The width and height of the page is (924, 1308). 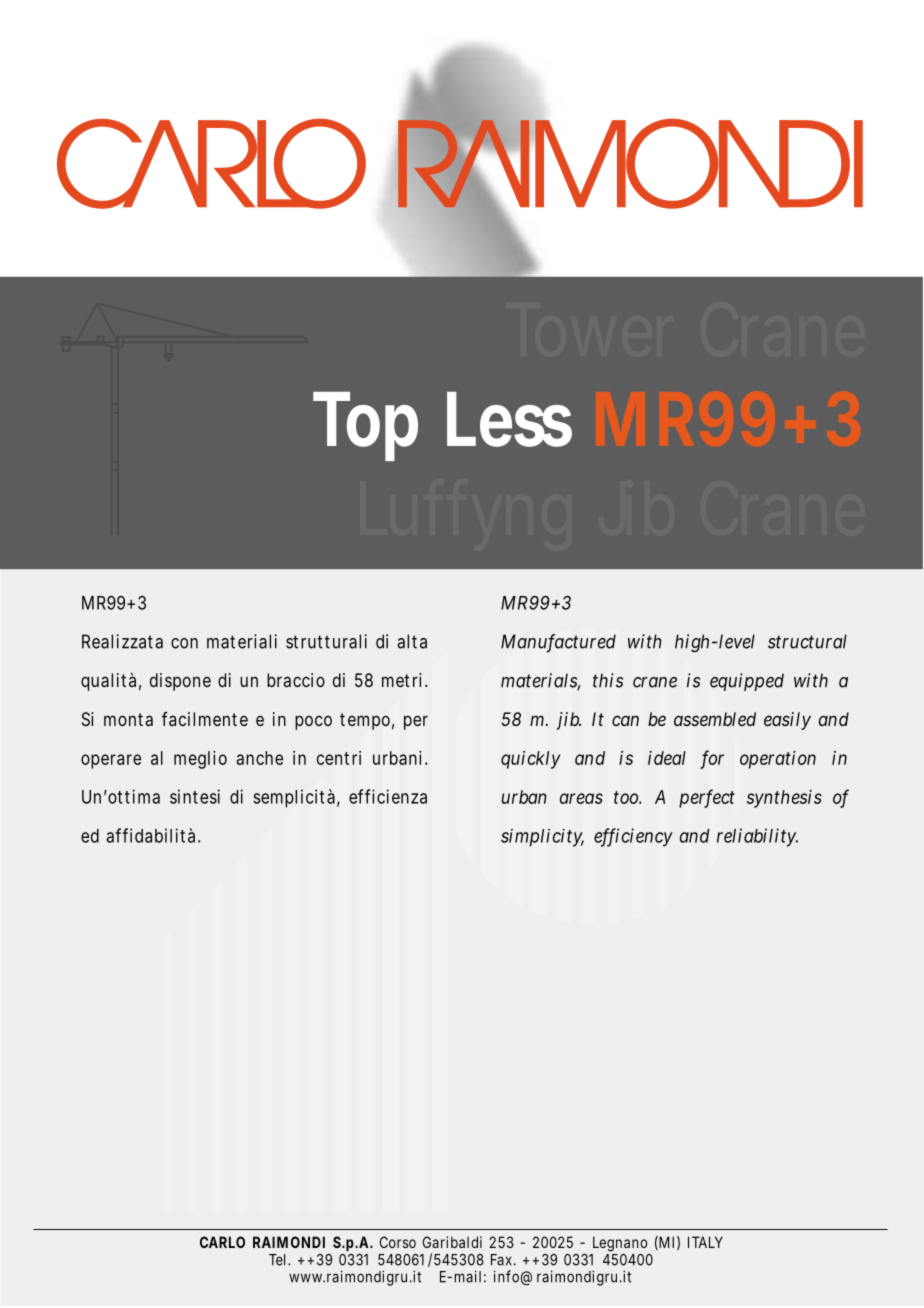 What do you see at coordinates (259, 758) in the page?
I see `anche` at bounding box center [259, 758].
